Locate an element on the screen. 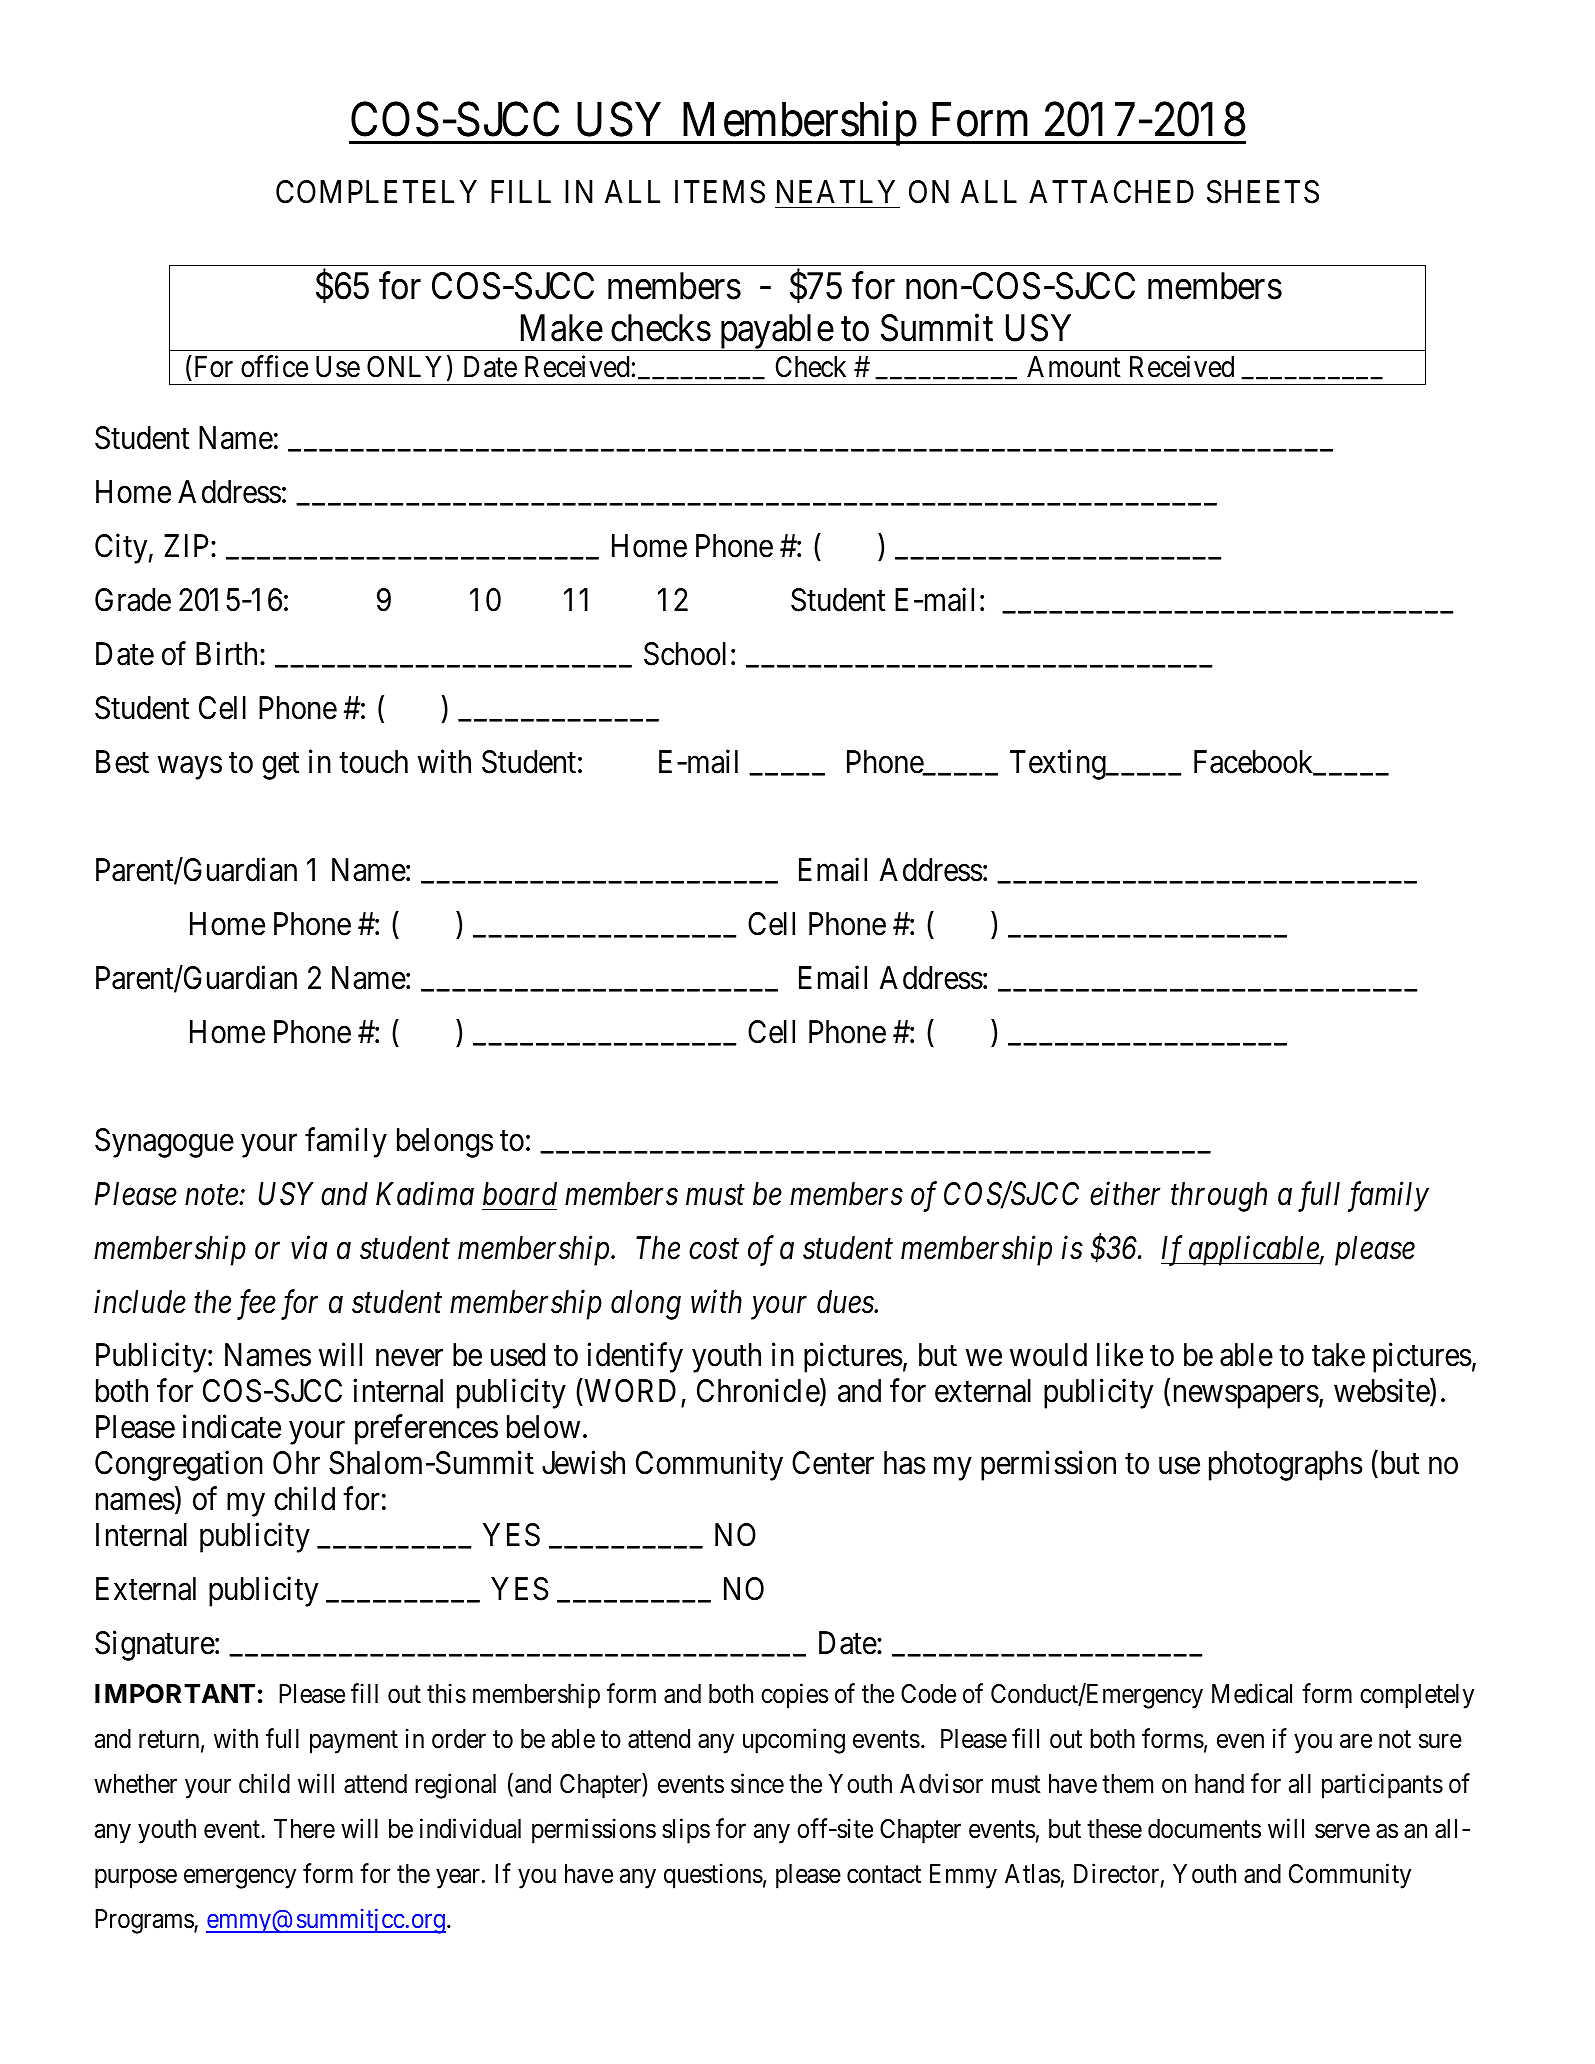 This screenshot has width=1595, height=2064. ZIP is located at coordinates (188, 545).
